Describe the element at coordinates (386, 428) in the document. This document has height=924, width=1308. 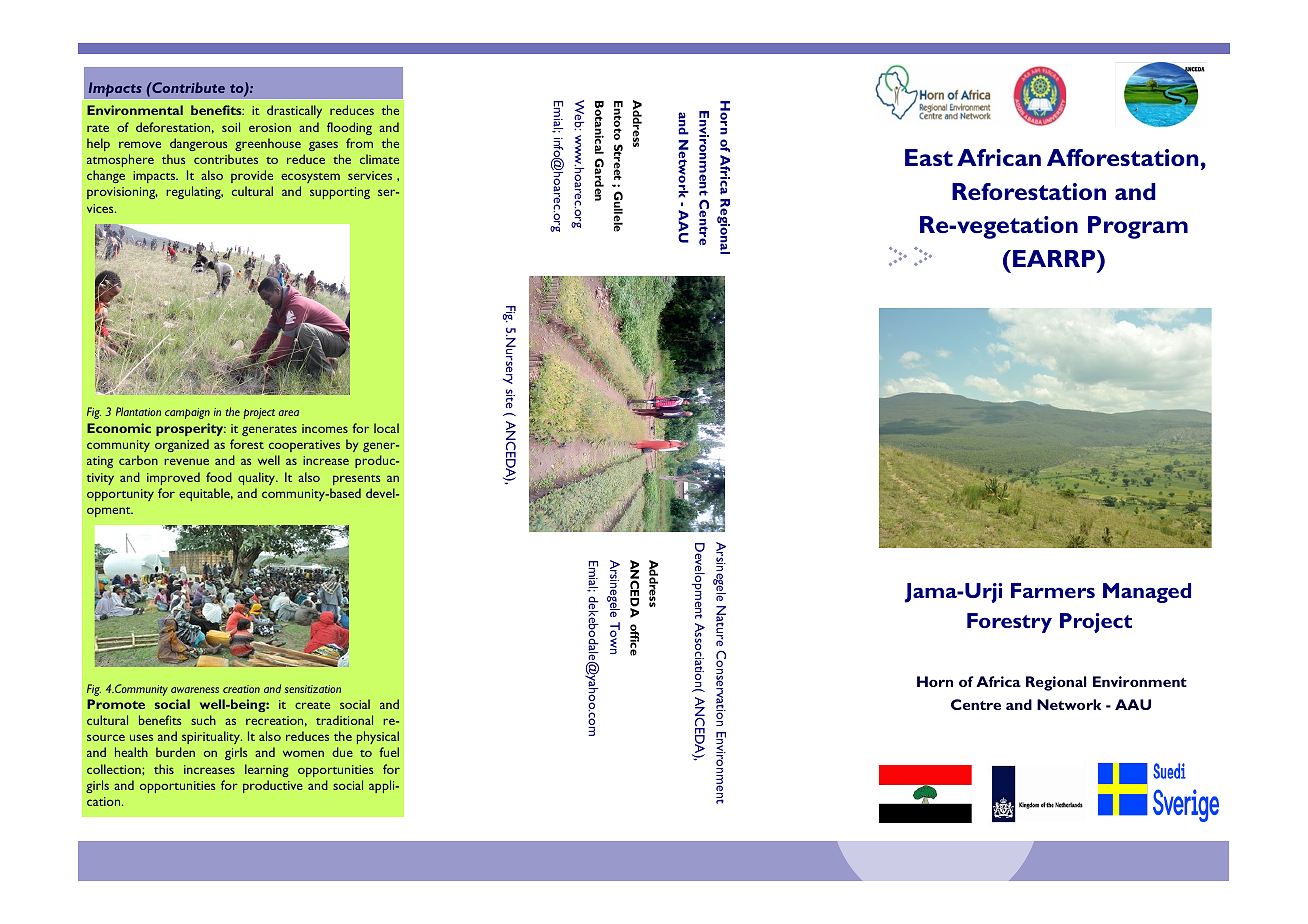
I see `local` at that location.
